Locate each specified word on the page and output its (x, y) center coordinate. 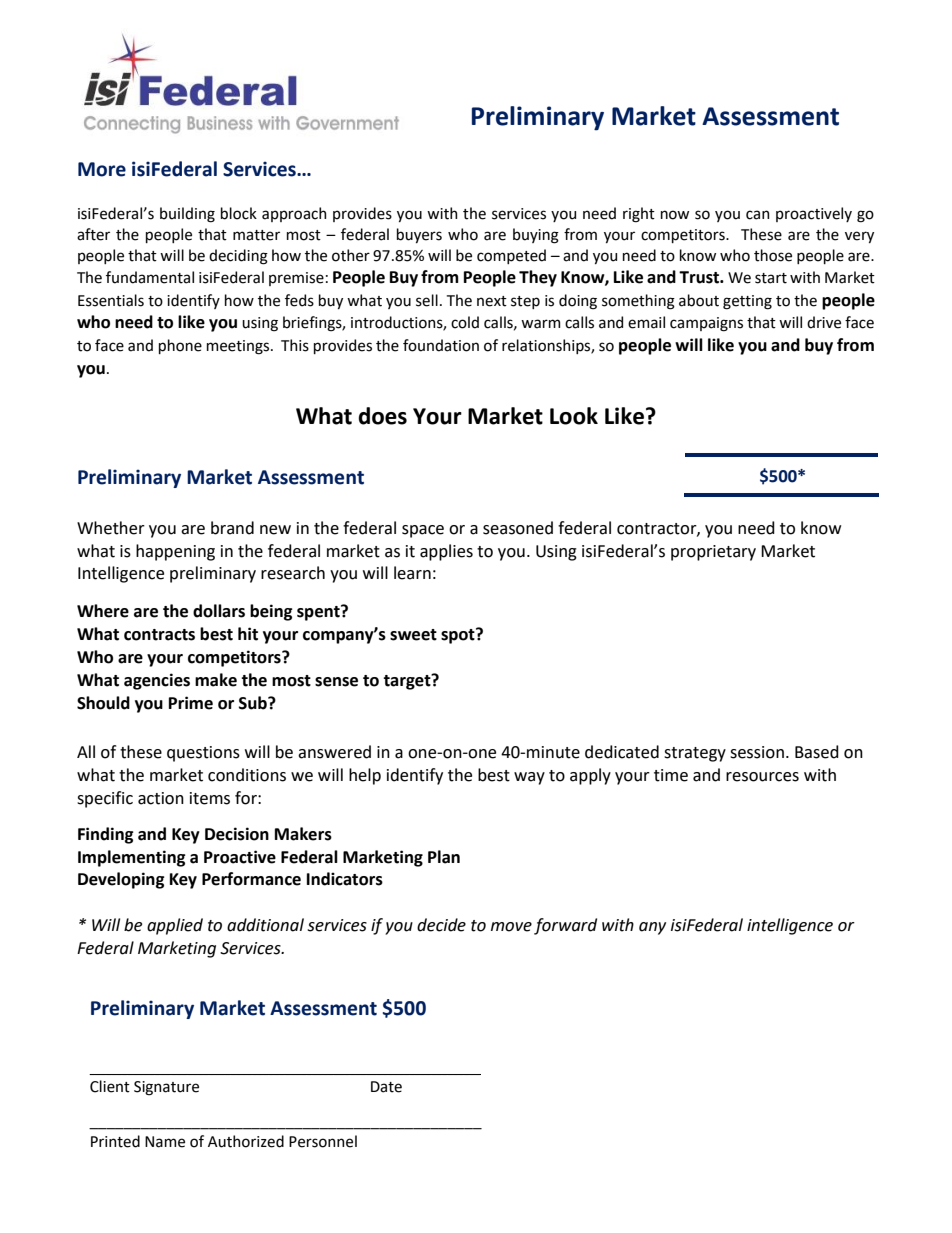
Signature (166, 1088)
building (187, 215)
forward (565, 926)
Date (386, 1087)
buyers (419, 235)
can (758, 215)
